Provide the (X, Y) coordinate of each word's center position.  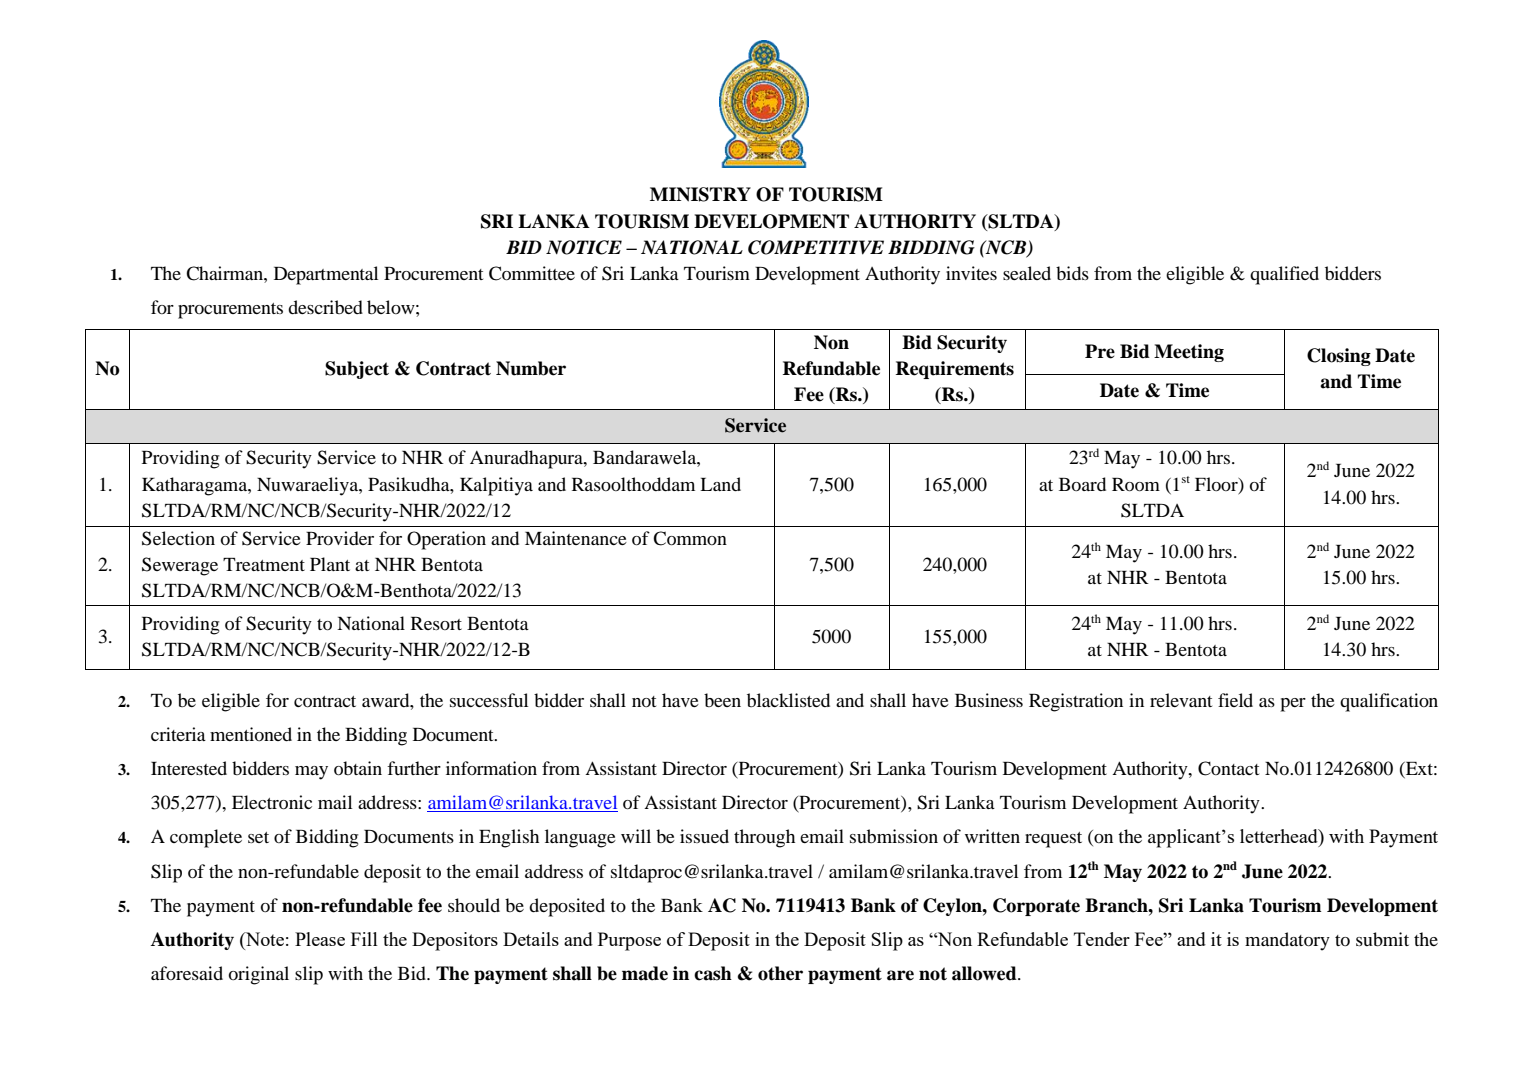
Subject (357, 370)
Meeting (1189, 353)
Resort (436, 623)
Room (1136, 484)
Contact (1228, 768)
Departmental (326, 275)
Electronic (272, 802)
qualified (1284, 275)
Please (320, 939)
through (764, 838)
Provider (340, 538)
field (1235, 700)
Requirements (955, 370)
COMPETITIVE (816, 247)
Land (720, 484)
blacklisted (788, 700)
